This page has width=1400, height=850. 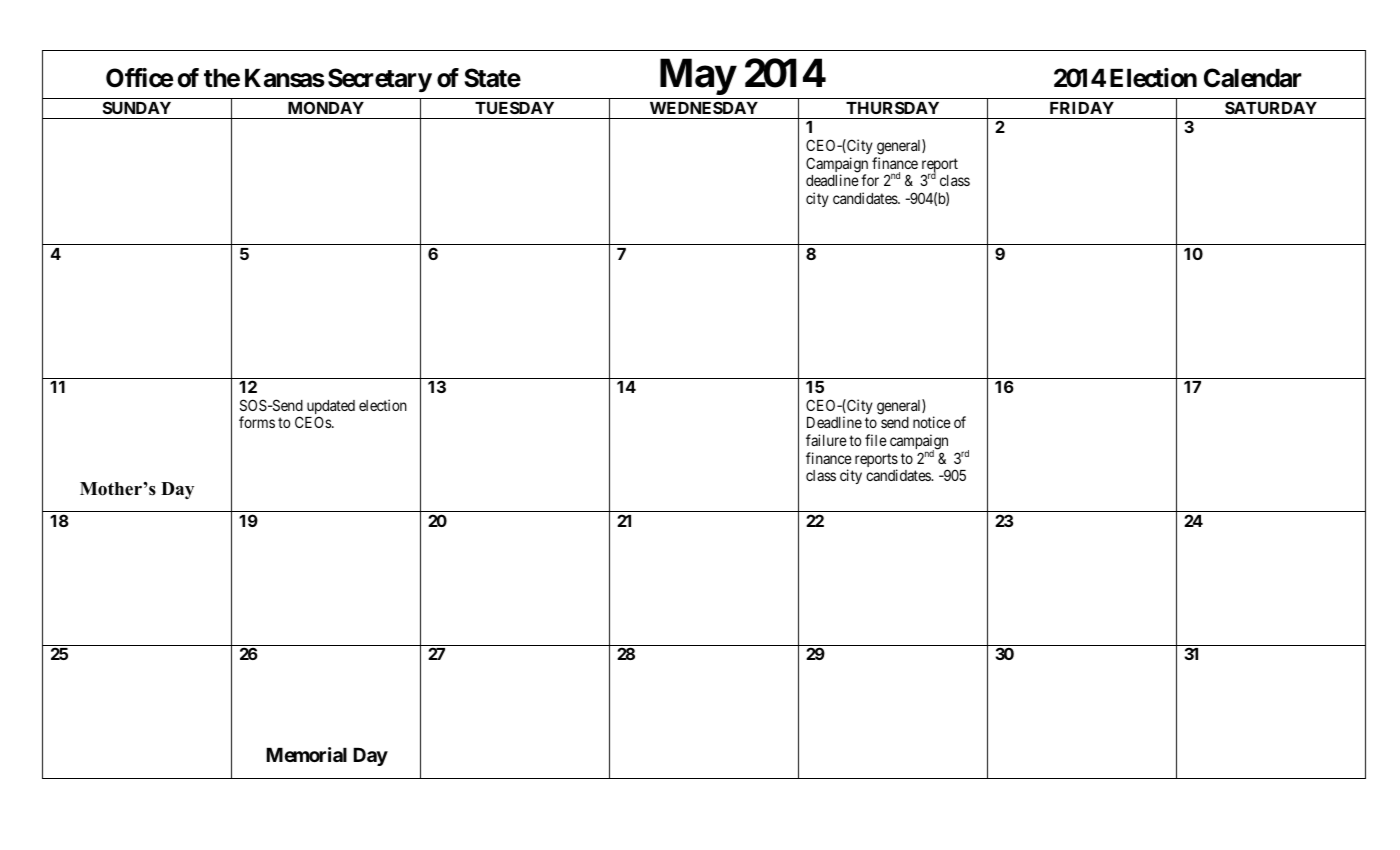 What do you see at coordinates (1082, 108) in the page?
I see `FRIDAY` at bounding box center [1082, 108].
